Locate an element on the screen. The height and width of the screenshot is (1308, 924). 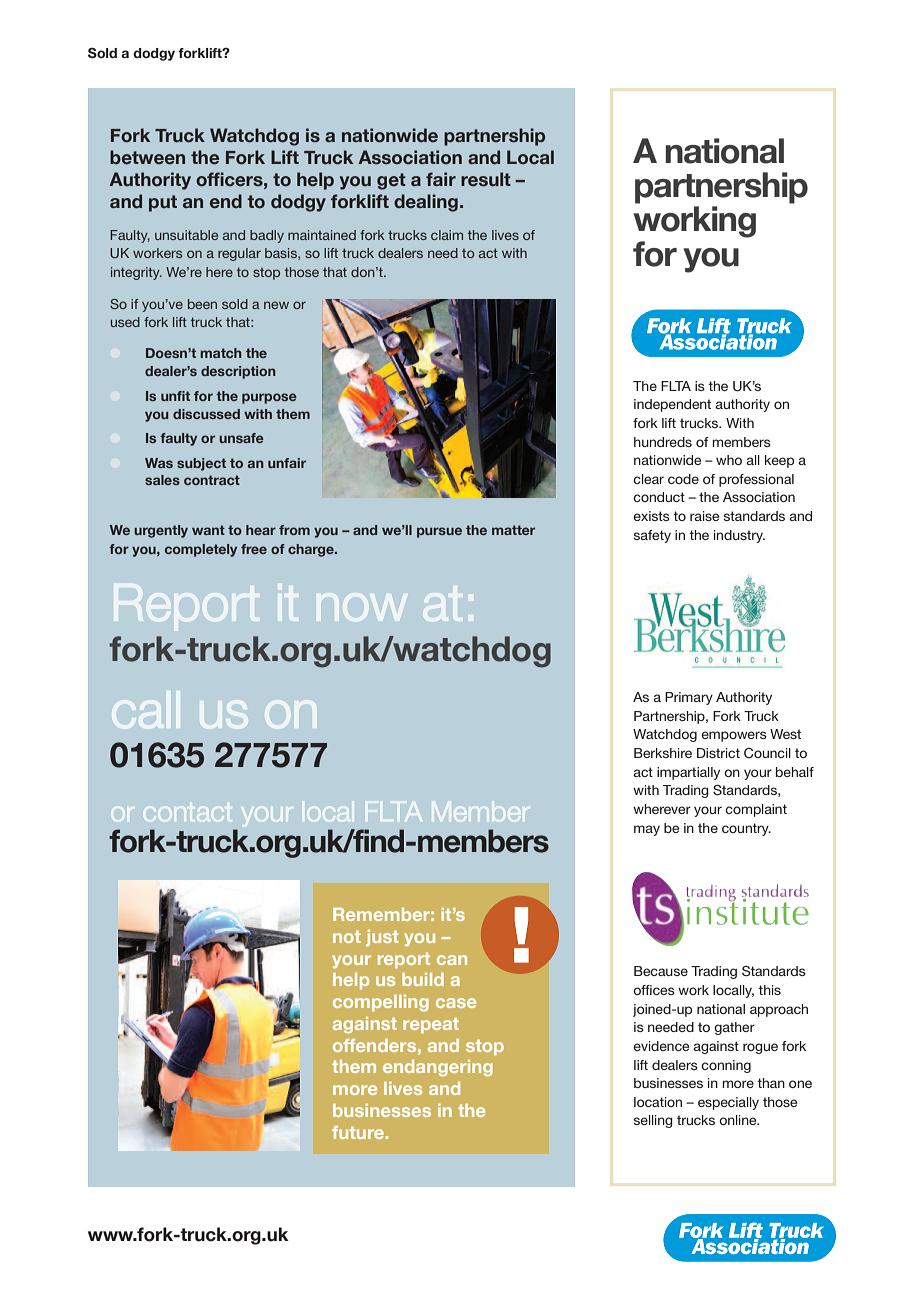
compelling is located at coordinates (381, 1003).
